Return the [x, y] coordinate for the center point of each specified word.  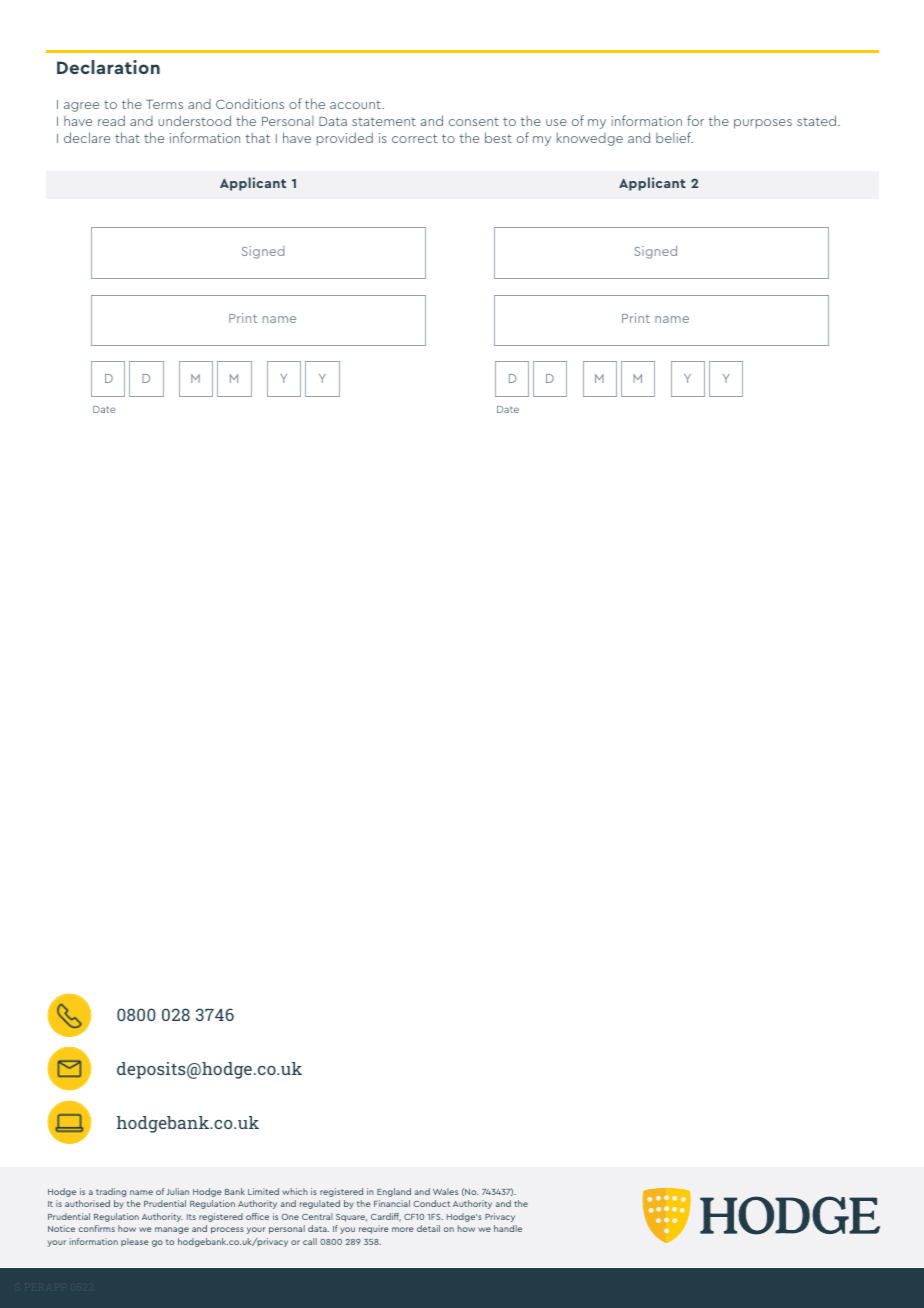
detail [428, 1228]
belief [674, 137]
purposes [763, 124]
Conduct [432, 1203]
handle [508, 1228]
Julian [178, 1191]
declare [87, 137]
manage [172, 1230]
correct [415, 138]
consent [474, 121]
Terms [164, 104]
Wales [445, 1191]
